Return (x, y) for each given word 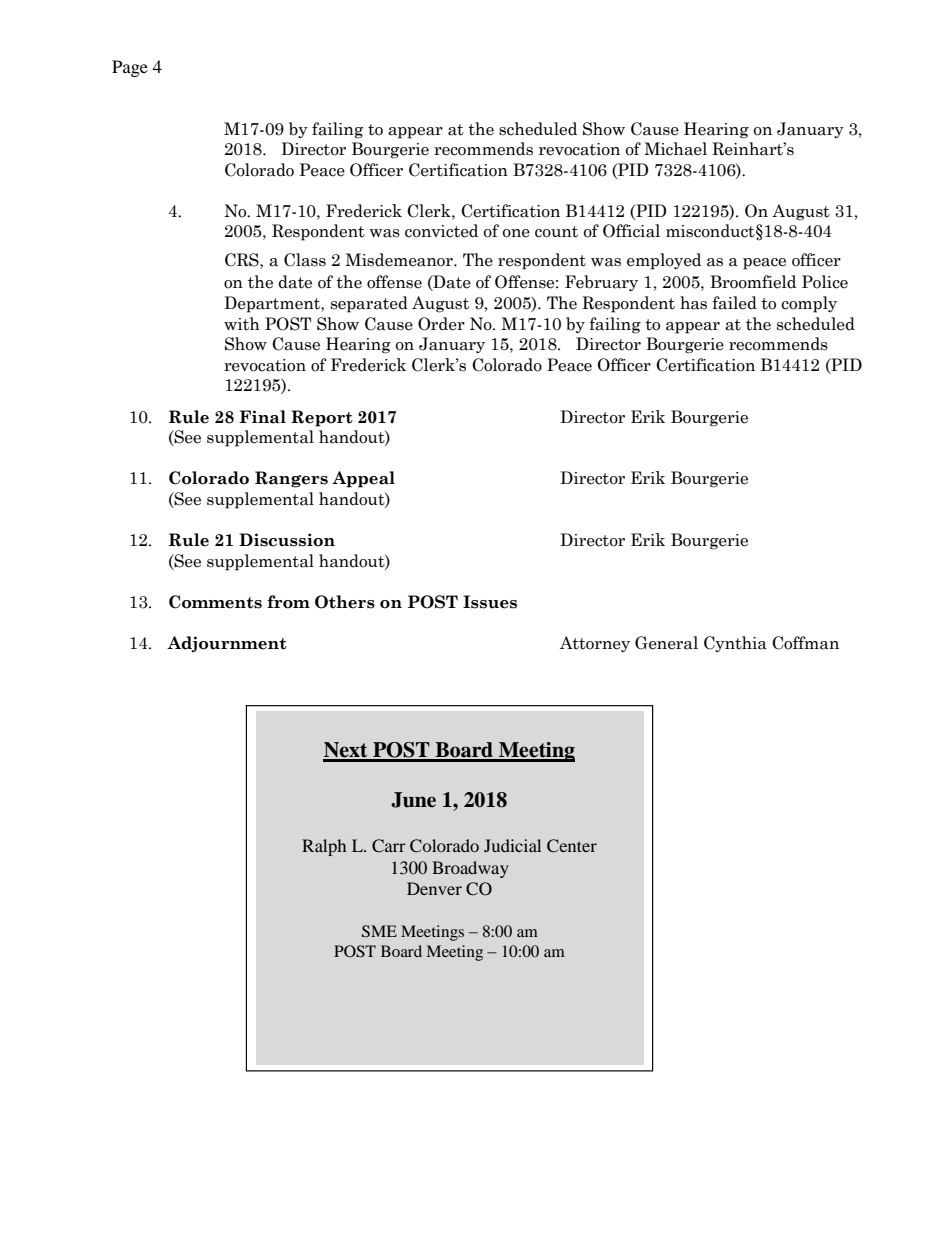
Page (130, 68)
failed (734, 303)
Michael (675, 149)
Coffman (805, 643)
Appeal (363, 479)
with (242, 324)
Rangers (291, 479)
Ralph (324, 847)
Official (631, 231)
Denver (434, 888)
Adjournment (227, 644)
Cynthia (735, 644)
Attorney (595, 644)
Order (441, 324)
